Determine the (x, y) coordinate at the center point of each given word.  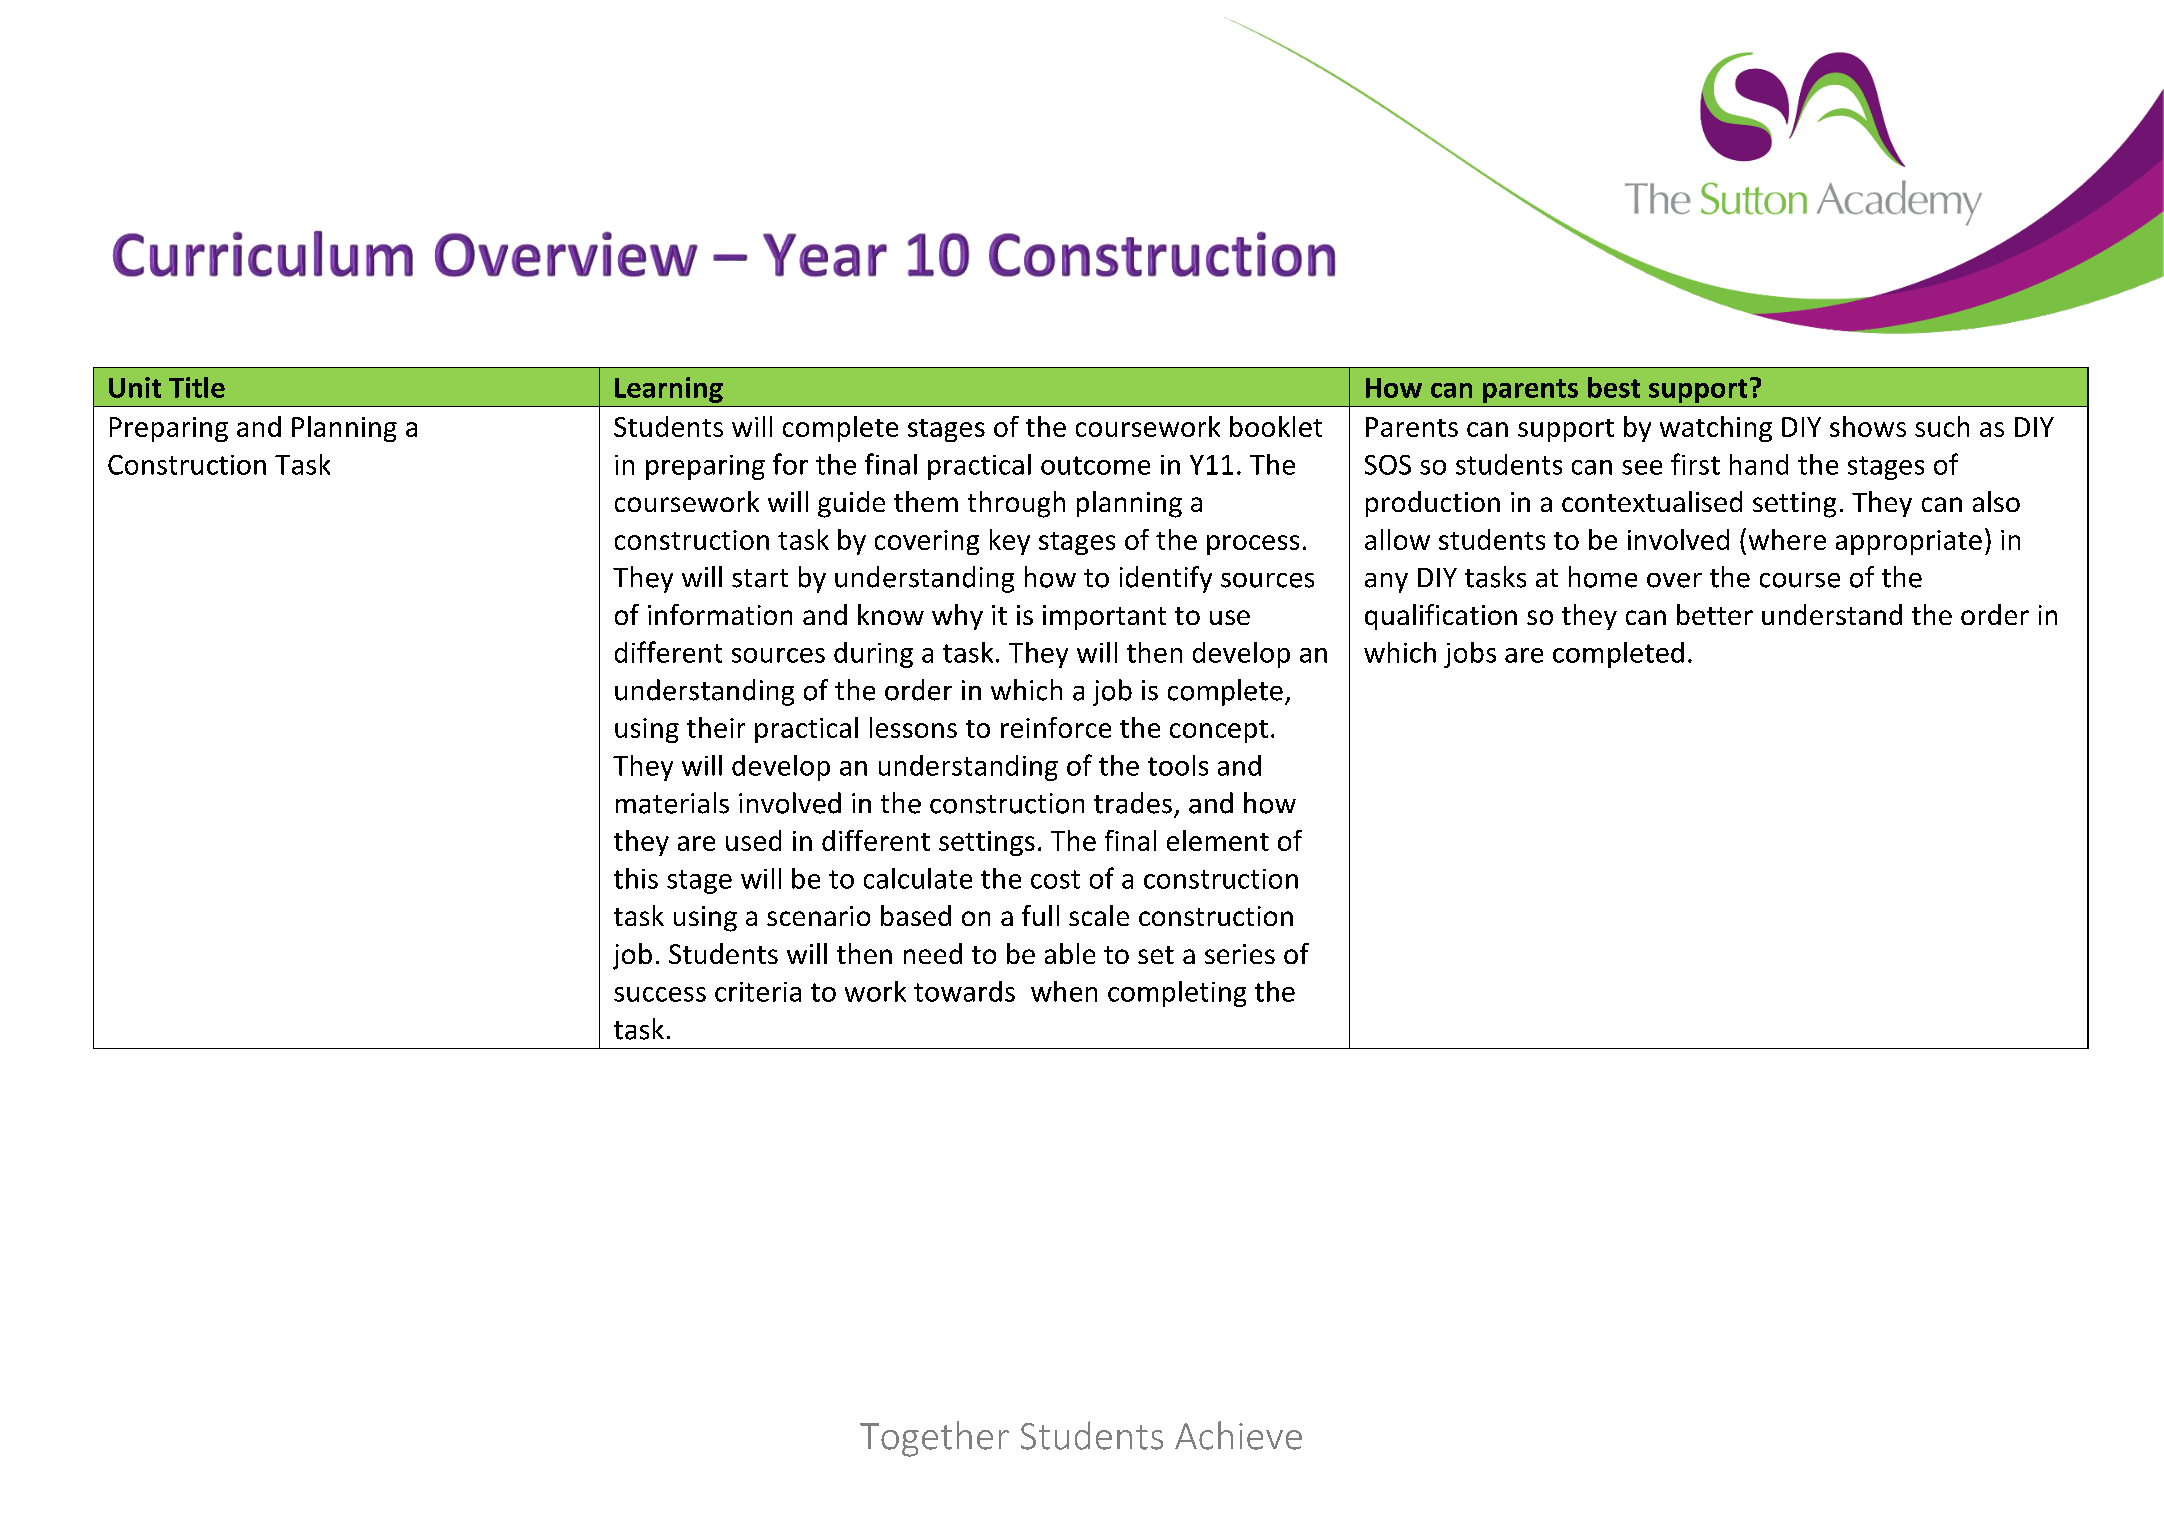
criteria (758, 992)
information (720, 614)
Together (934, 1439)
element (1218, 840)
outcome (1095, 465)
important (1104, 617)
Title (197, 387)
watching (1716, 429)
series (1240, 954)
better (1715, 614)
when (1064, 991)
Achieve (1238, 1435)
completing (1177, 994)
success (660, 994)
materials (672, 803)
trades (1133, 803)
